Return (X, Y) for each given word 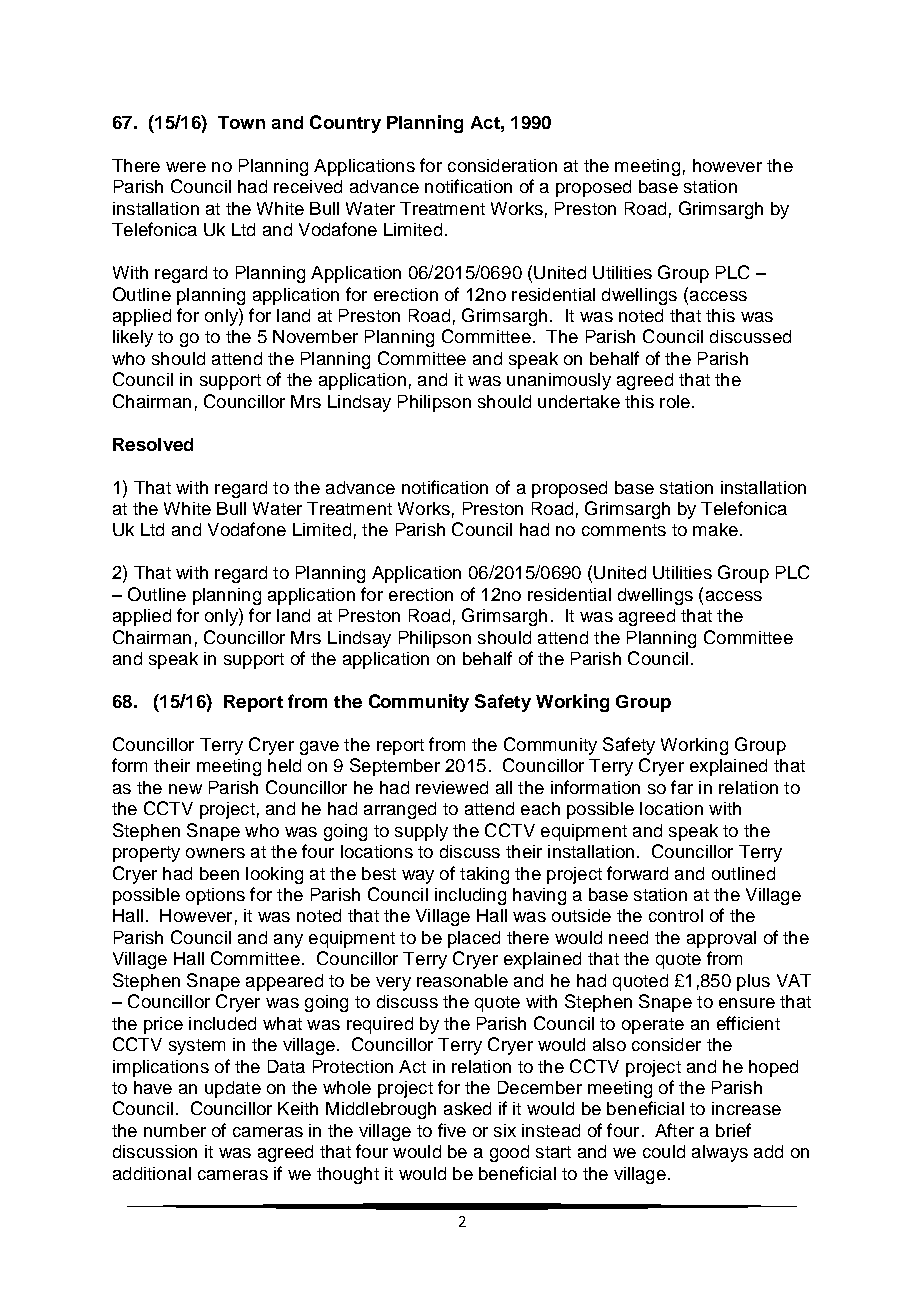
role (675, 401)
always (720, 1153)
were (186, 167)
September (395, 767)
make (715, 529)
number (175, 1130)
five (452, 1130)
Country (345, 124)
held (284, 765)
